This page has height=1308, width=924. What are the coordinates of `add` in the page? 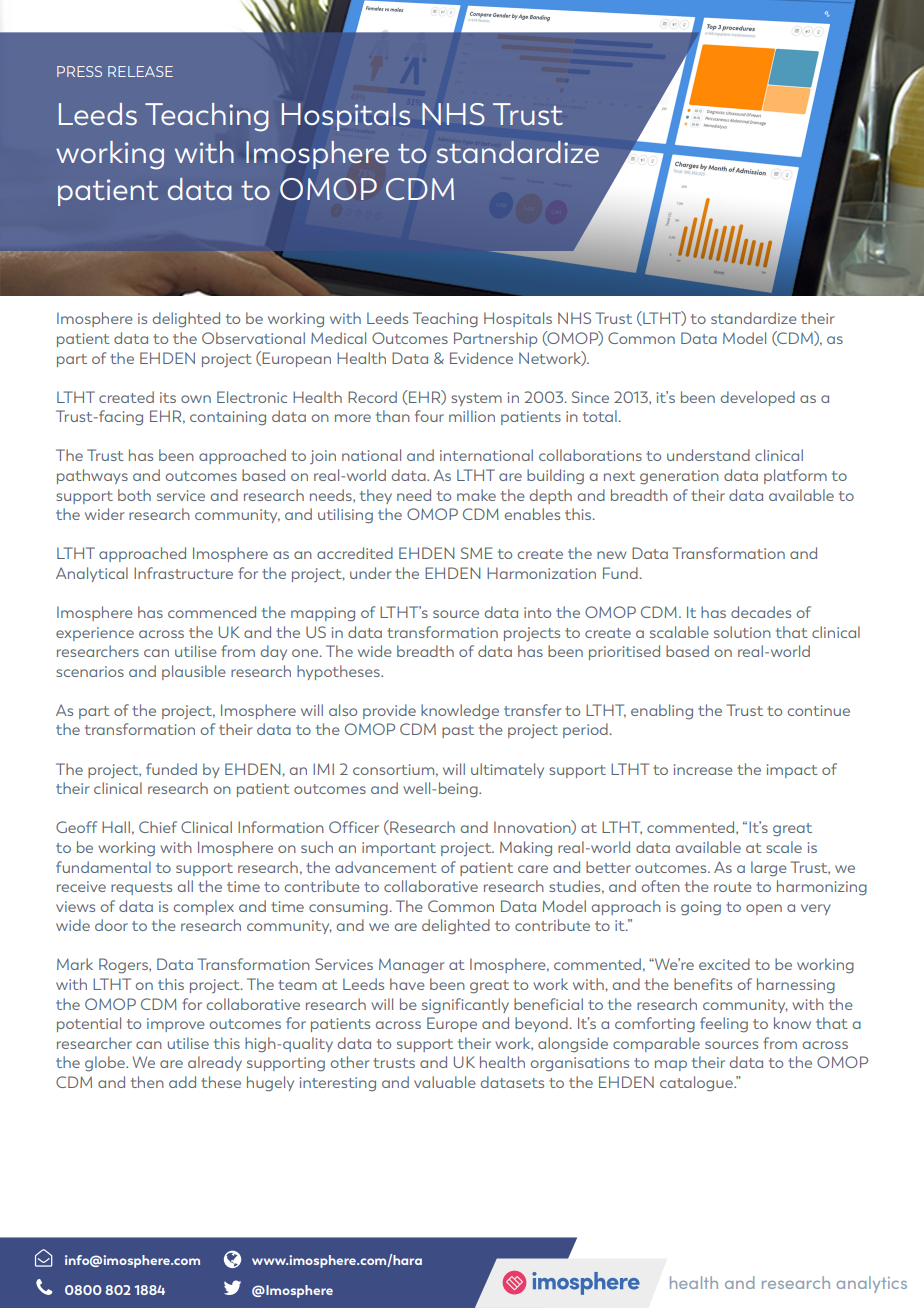 It's located at (182, 1082).
